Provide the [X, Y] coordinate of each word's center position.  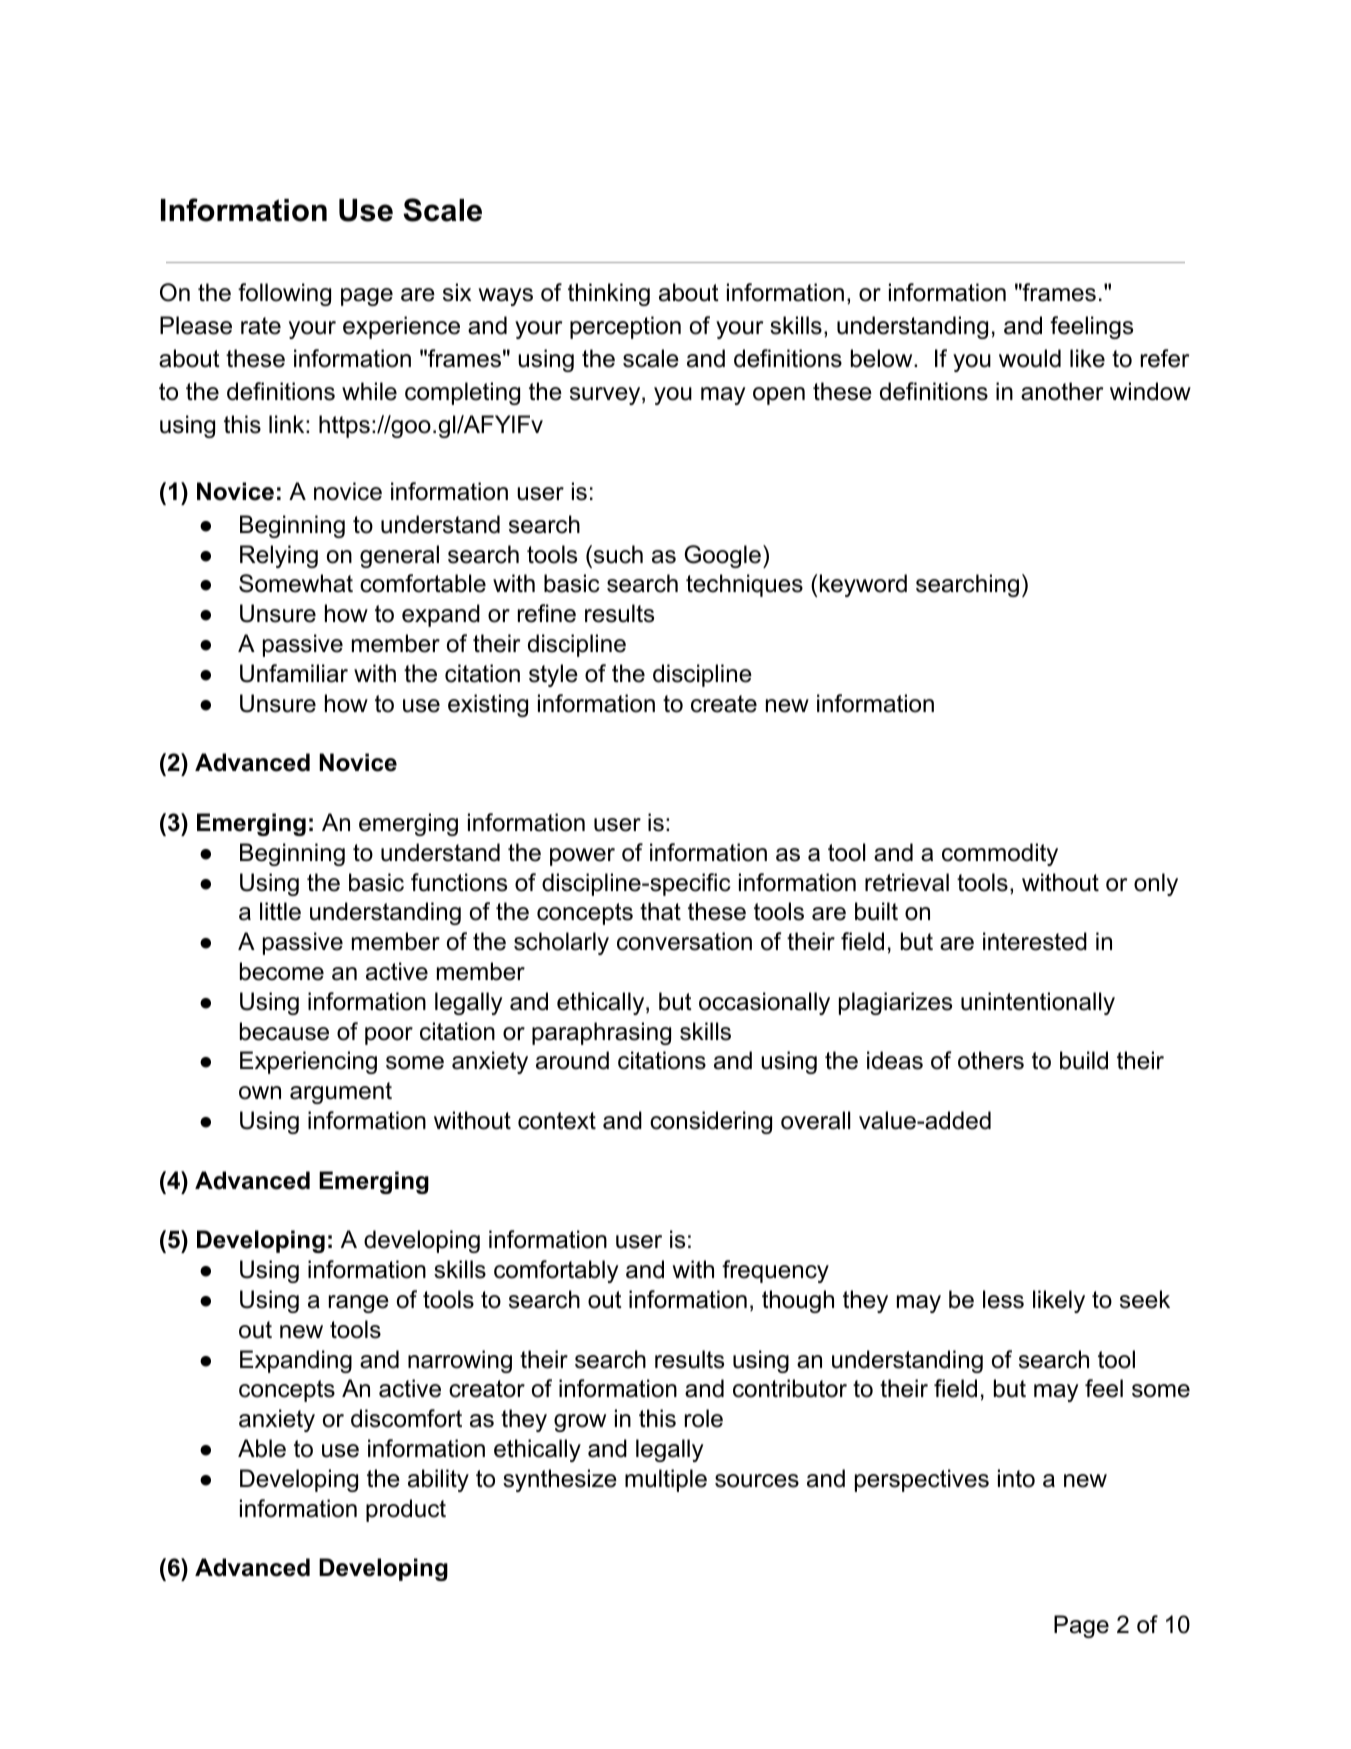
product [406, 1510]
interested [1035, 941]
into [1016, 1478]
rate [261, 326]
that [660, 911]
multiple [666, 1480]
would [1030, 358]
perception [625, 327]
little [280, 911]
